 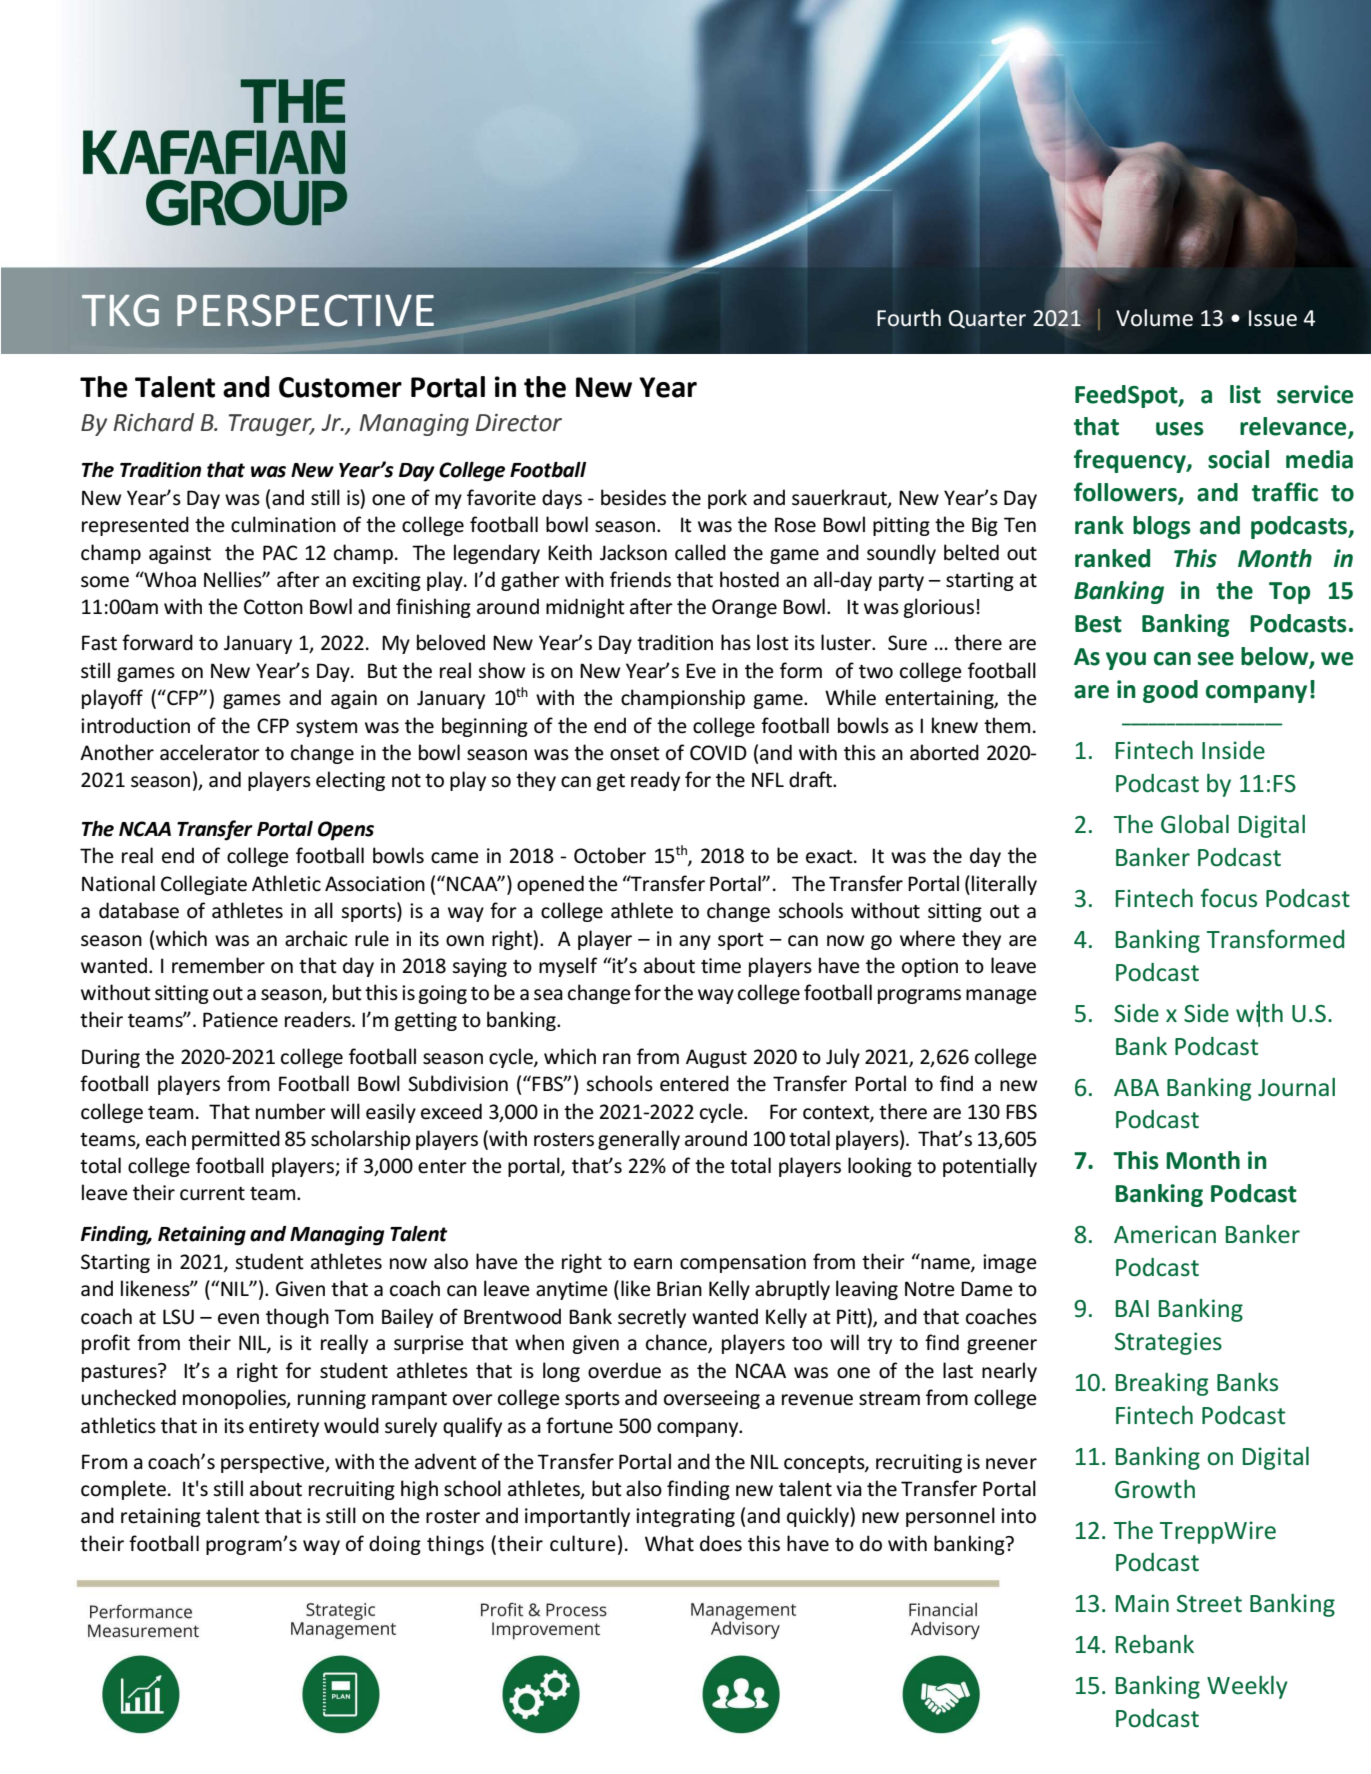 I want to click on Fourth, so click(x=909, y=318).
